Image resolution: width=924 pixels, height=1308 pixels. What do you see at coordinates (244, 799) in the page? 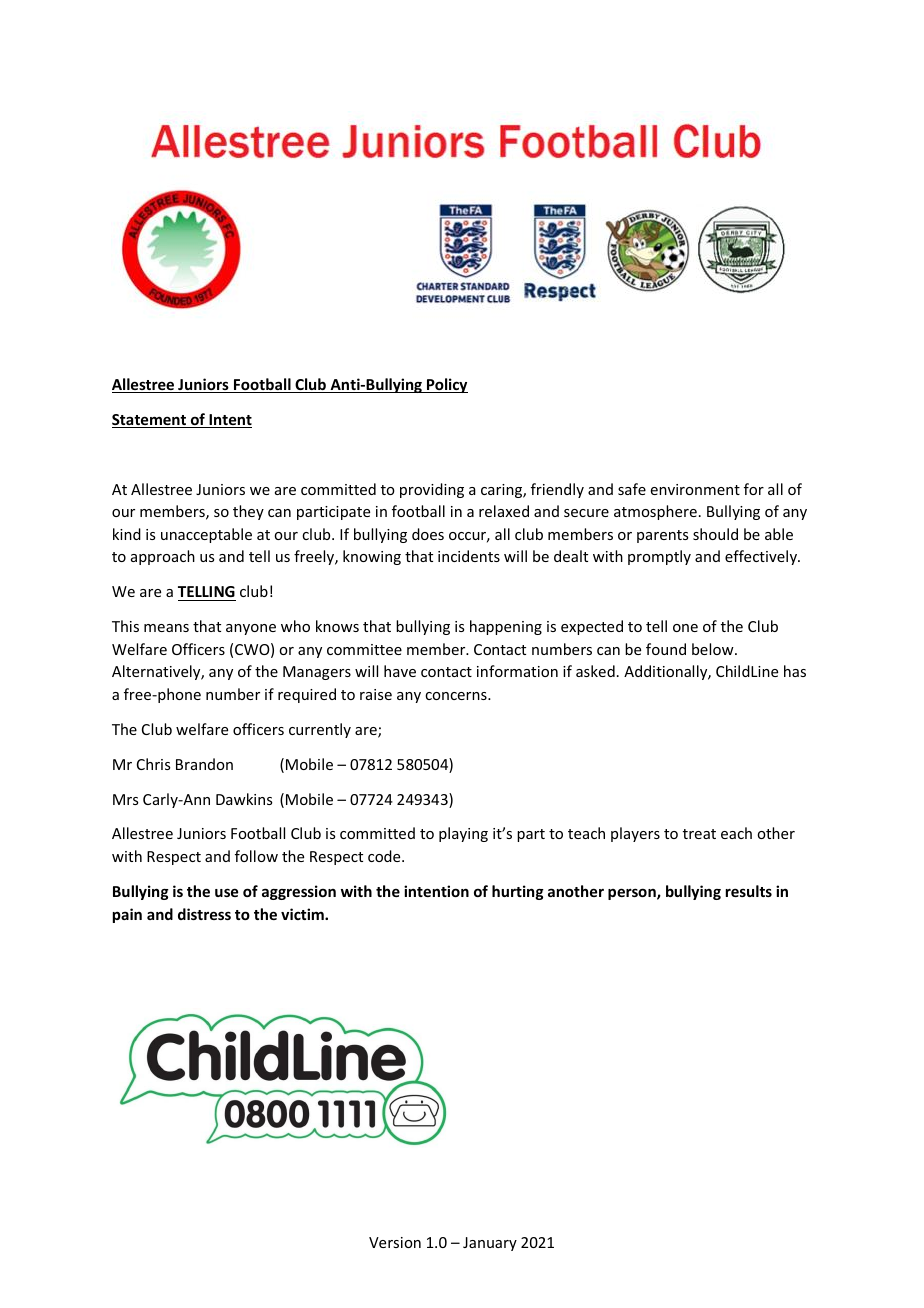
I see `Dawkins` at bounding box center [244, 799].
